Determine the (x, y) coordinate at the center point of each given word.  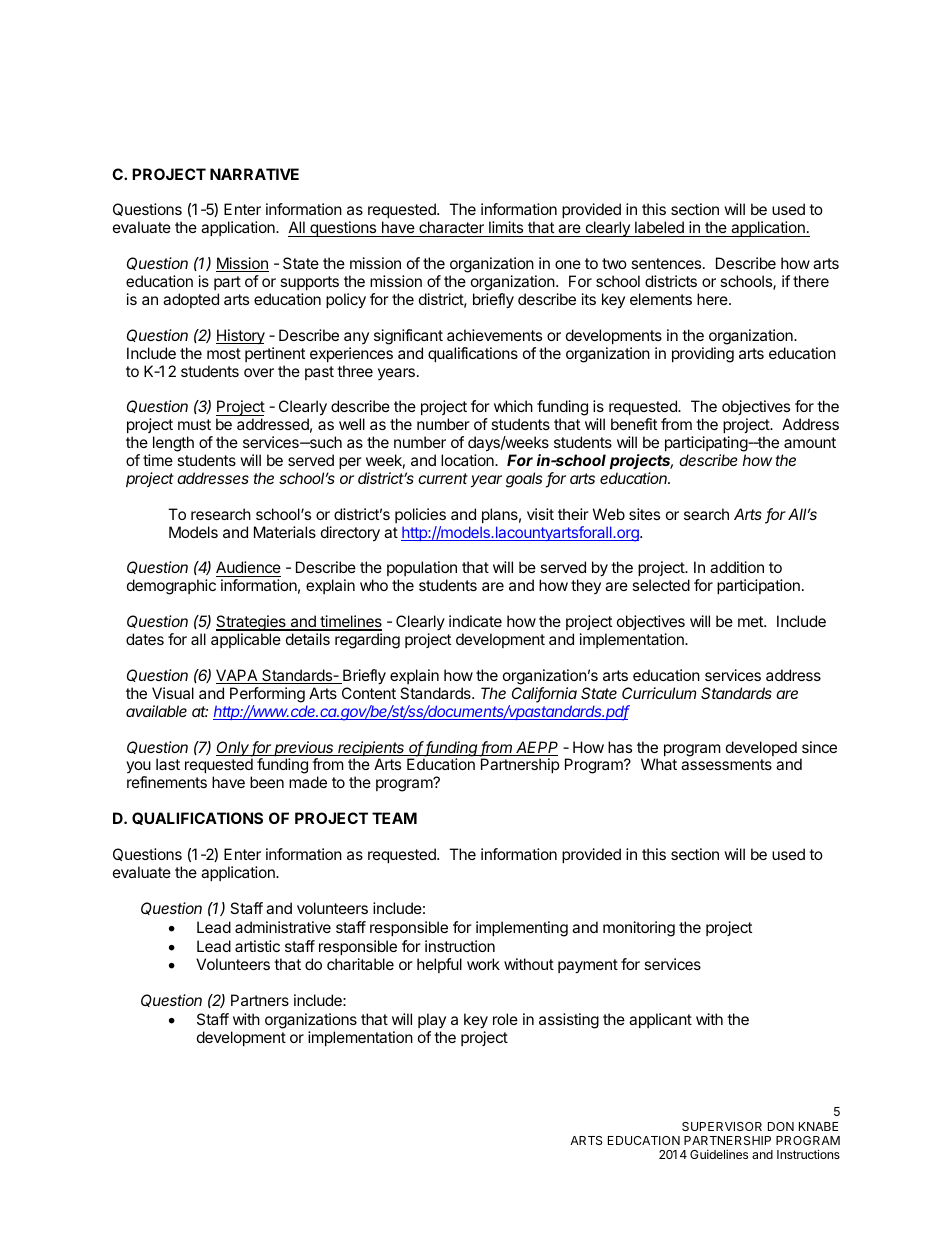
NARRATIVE (254, 174)
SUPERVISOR (722, 1126)
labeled (659, 229)
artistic (257, 946)
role (505, 1019)
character (451, 229)
